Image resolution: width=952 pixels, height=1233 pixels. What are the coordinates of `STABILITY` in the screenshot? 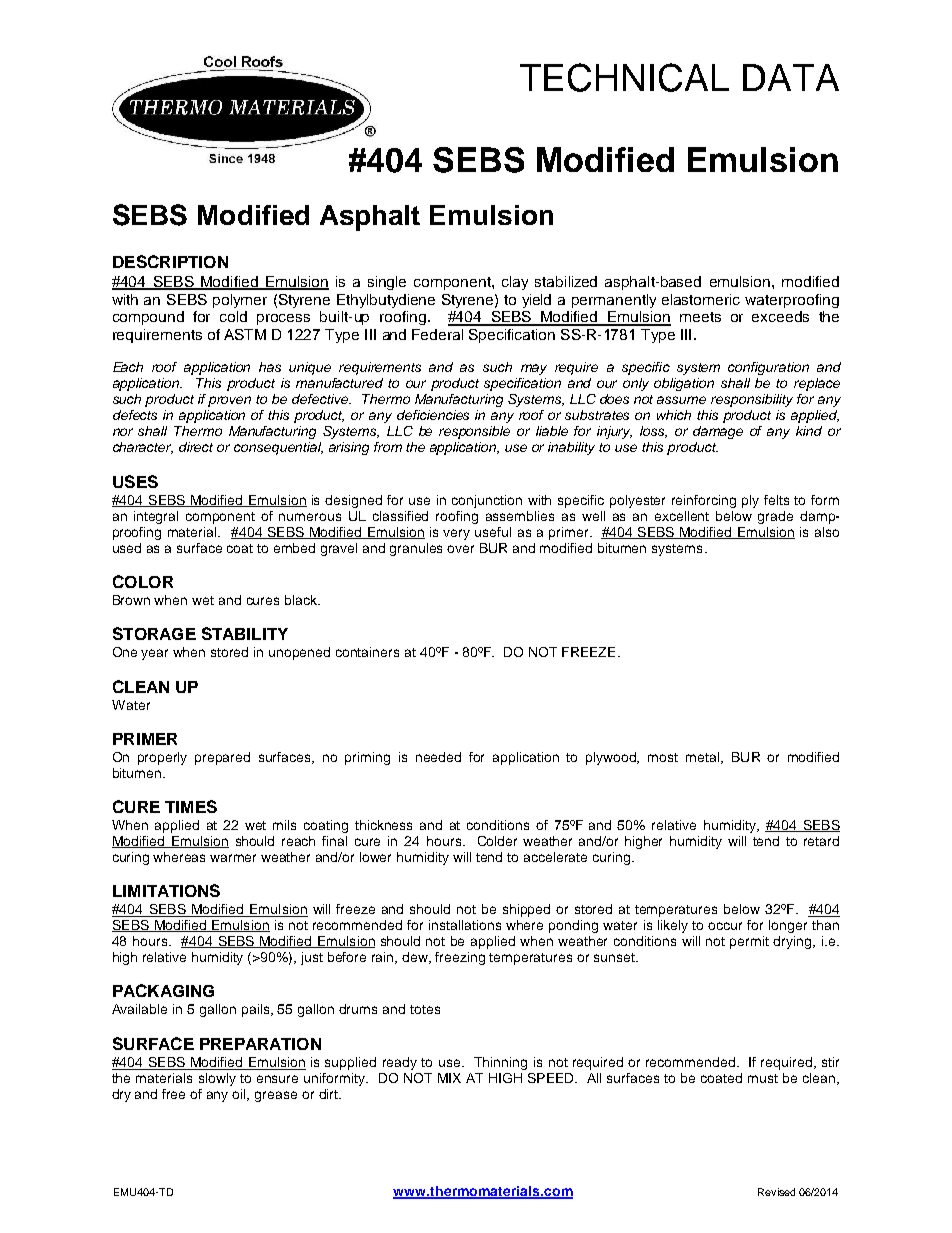 It's located at (245, 633).
